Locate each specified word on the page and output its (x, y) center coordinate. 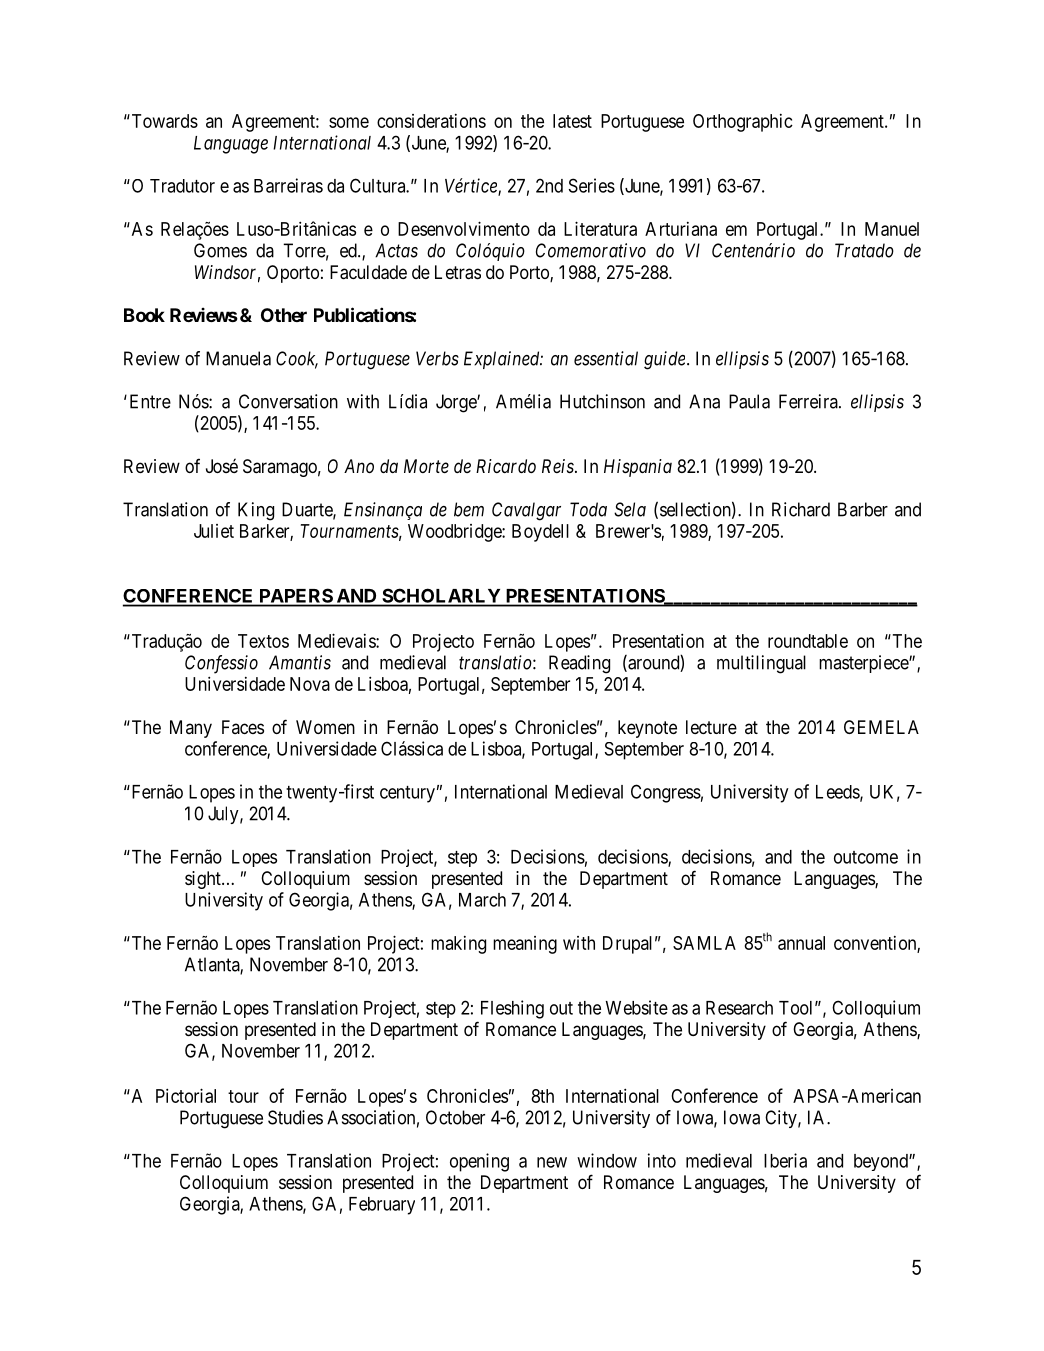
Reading (579, 664)
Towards (163, 121)
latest (572, 121)
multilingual (761, 664)
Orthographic (743, 123)
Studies (295, 1117)
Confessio (221, 664)
